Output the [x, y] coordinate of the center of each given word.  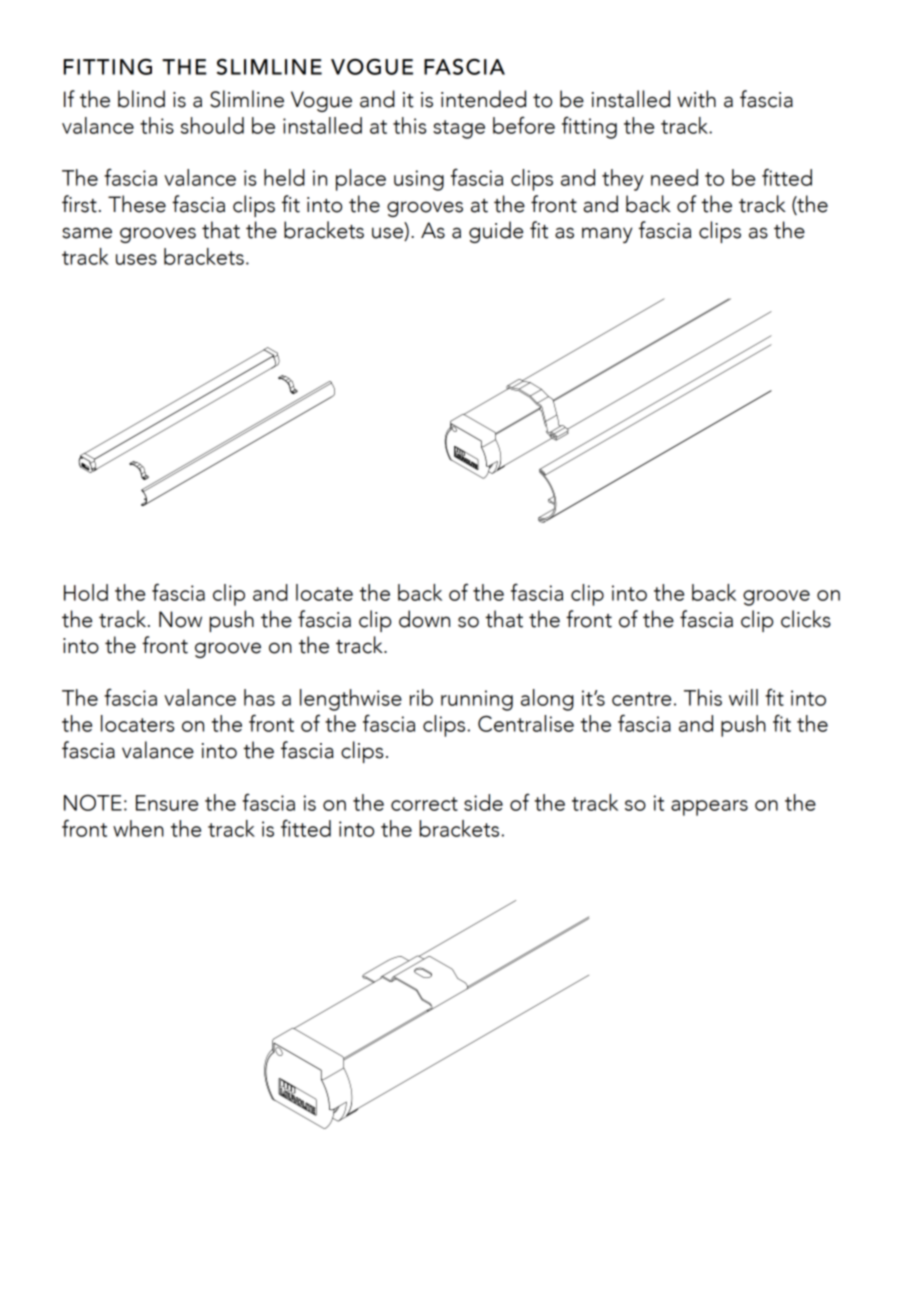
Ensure [167, 803]
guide [496, 232]
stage [459, 129]
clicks [806, 619]
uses [136, 259]
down [424, 619]
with [696, 99]
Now [180, 619]
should [212, 125]
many [607, 235]
